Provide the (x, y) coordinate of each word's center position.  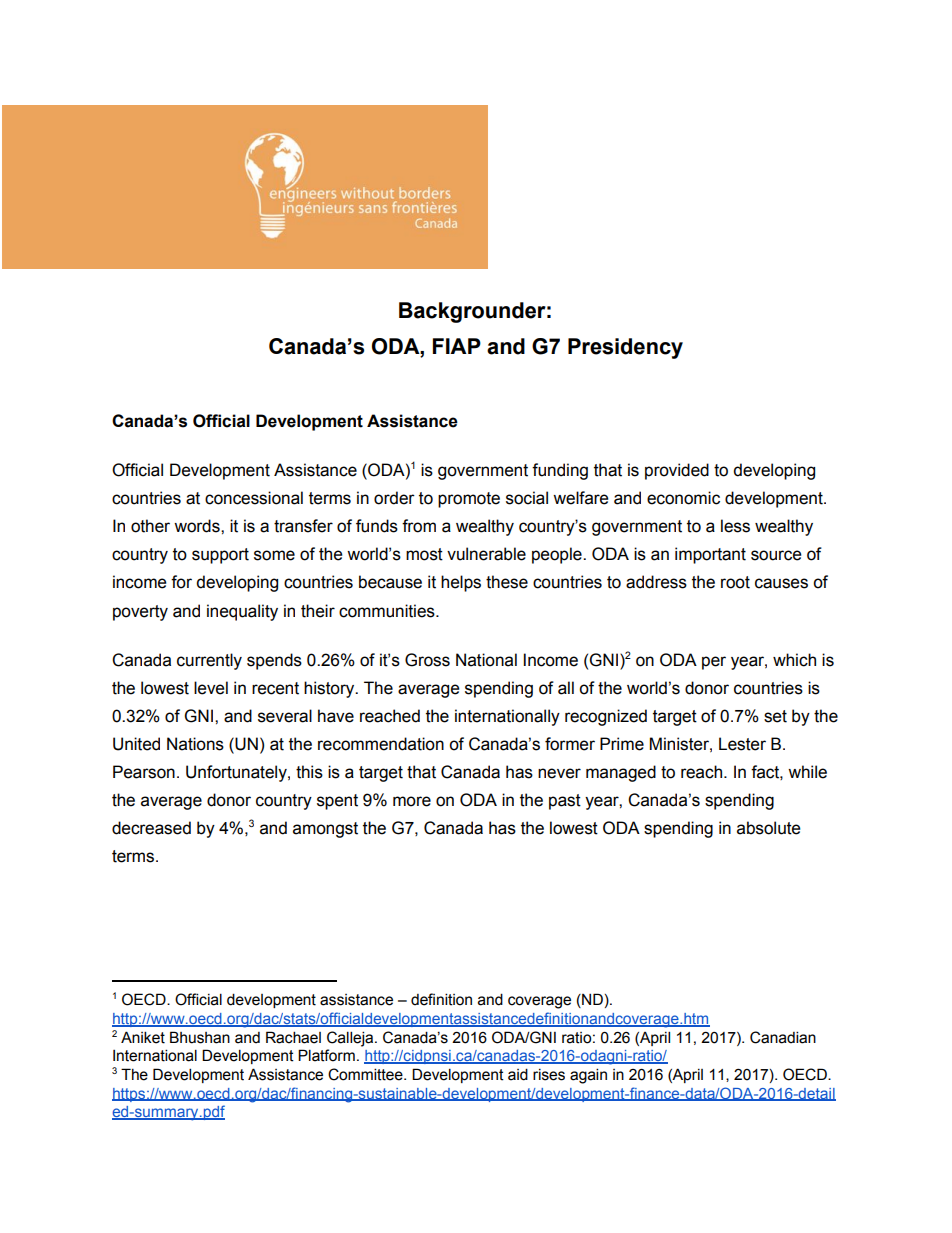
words (198, 526)
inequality (242, 612)
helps (461, 583)
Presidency (625, 348)
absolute (768, 828)
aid (518, 1074)
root (735, 582)
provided (677, 471)
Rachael (293, 1037)
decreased (151, 828)
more (412, 801)
